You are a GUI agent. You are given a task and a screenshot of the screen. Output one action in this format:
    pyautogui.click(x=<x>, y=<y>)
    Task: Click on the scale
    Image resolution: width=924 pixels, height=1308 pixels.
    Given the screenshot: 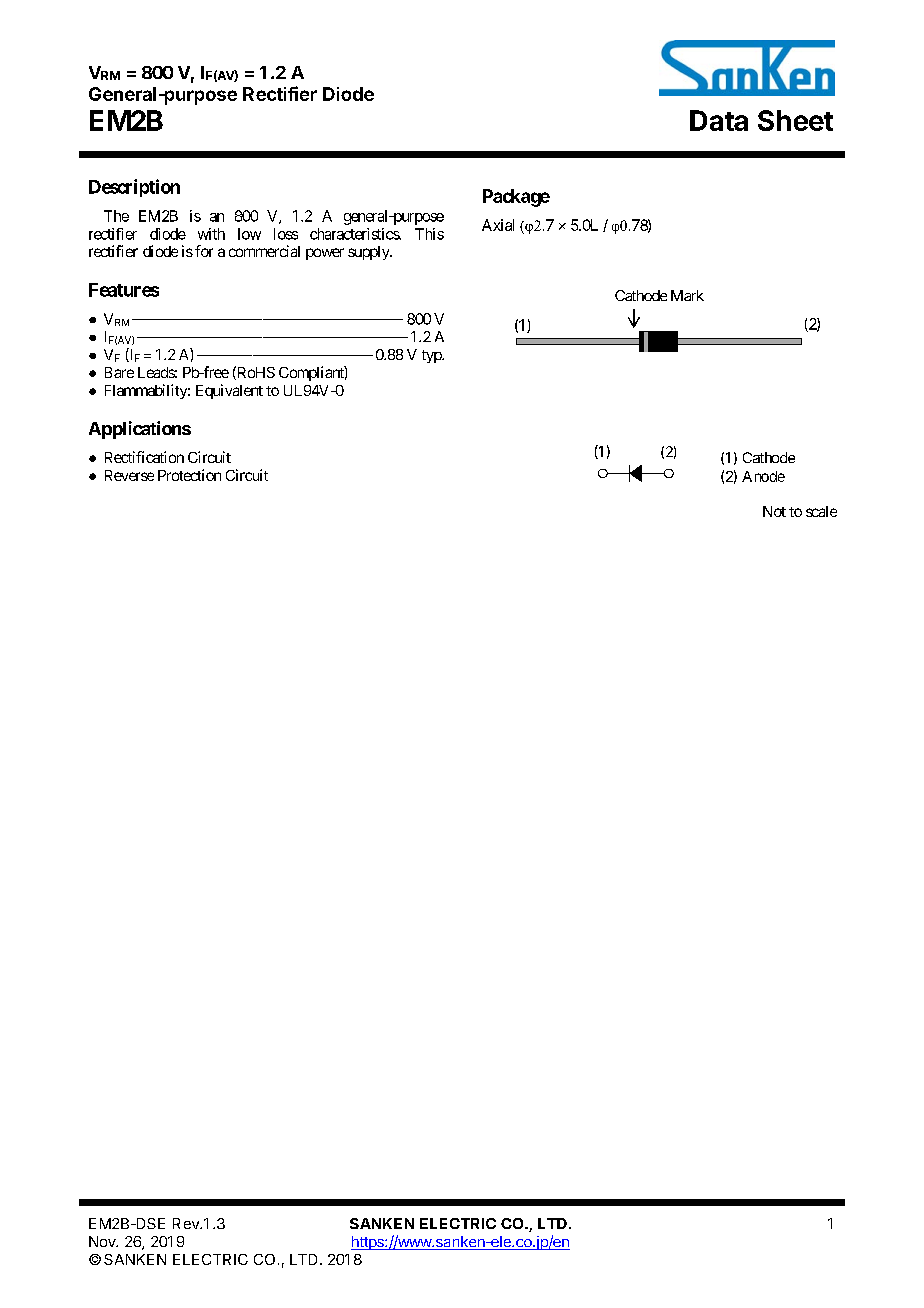 What is the action you would take?
    pyautogui.click(x=821, y=511)
